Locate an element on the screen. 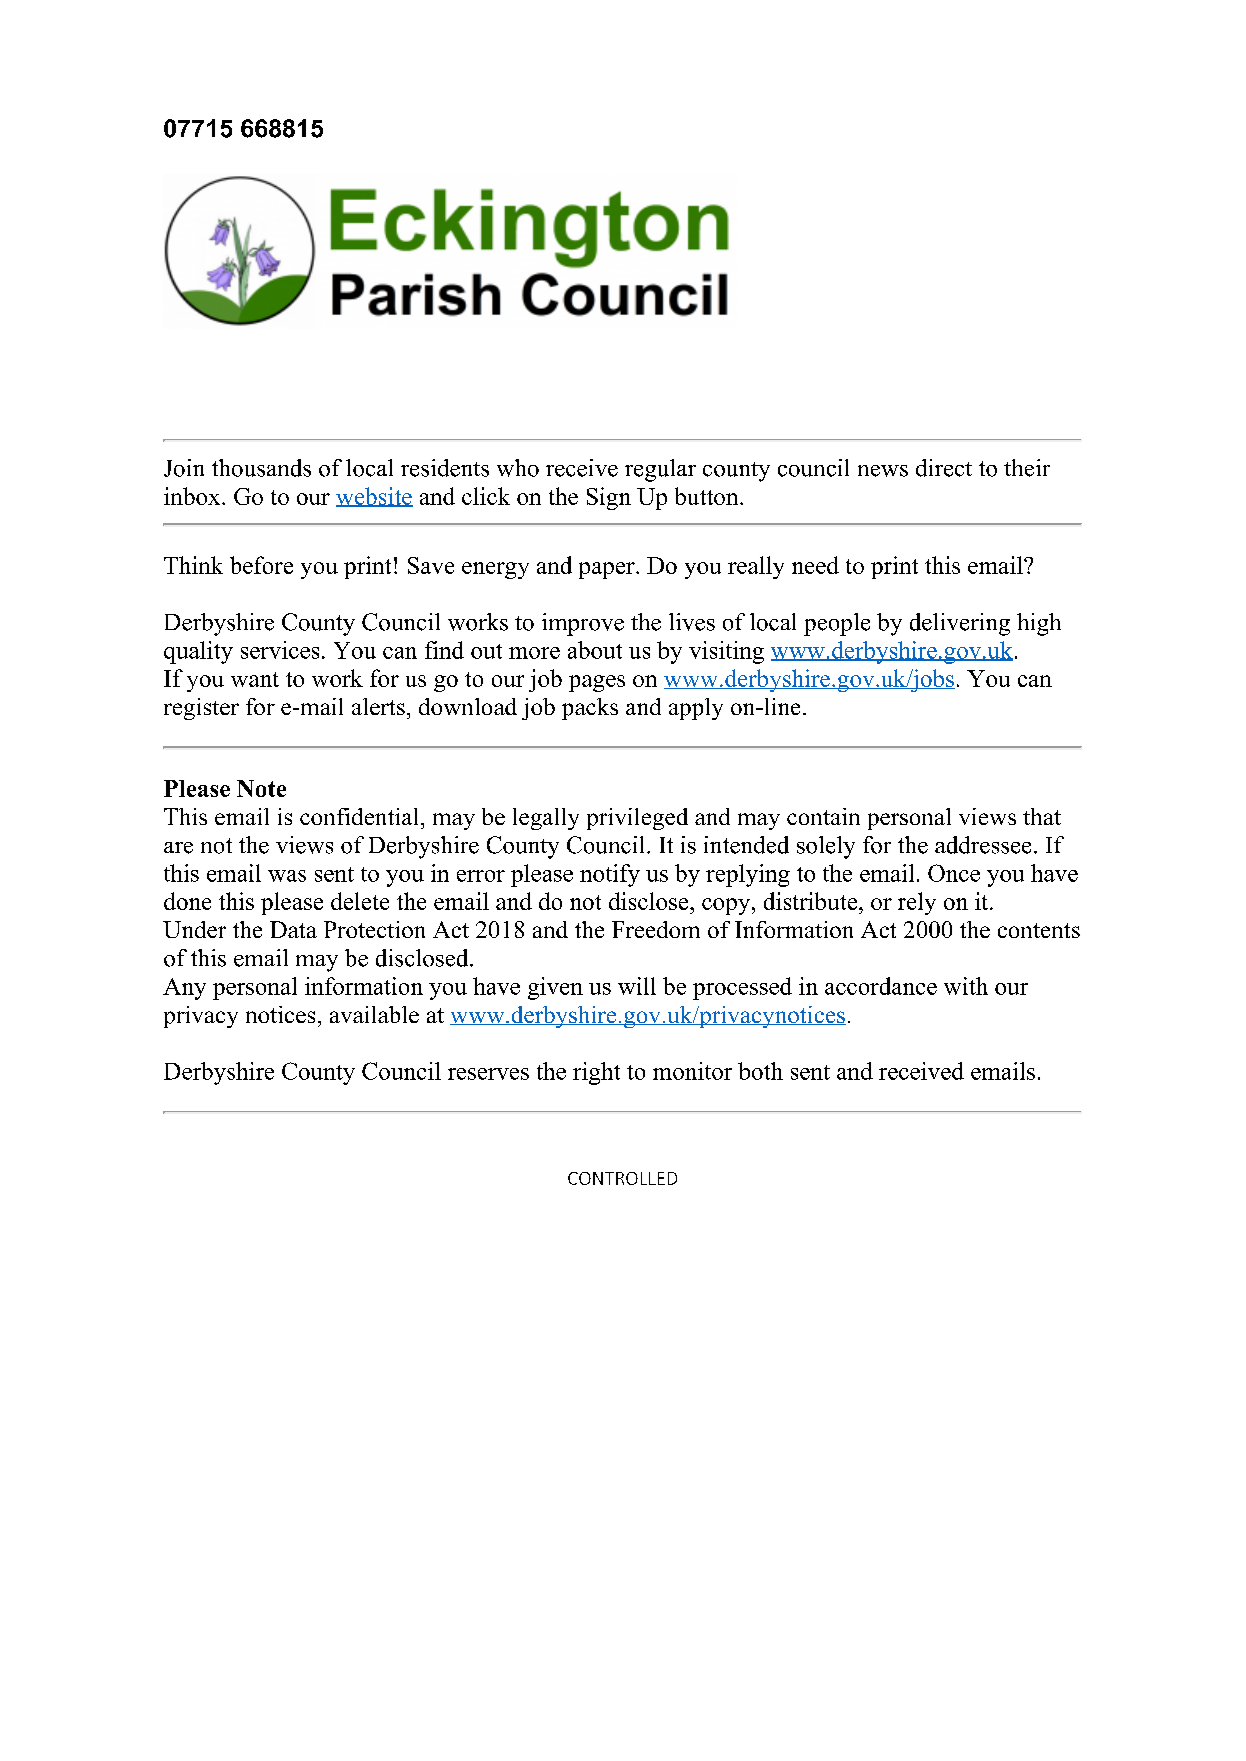 The image size is (1246, 1761). delivering is located at coordinates (960, 624).
